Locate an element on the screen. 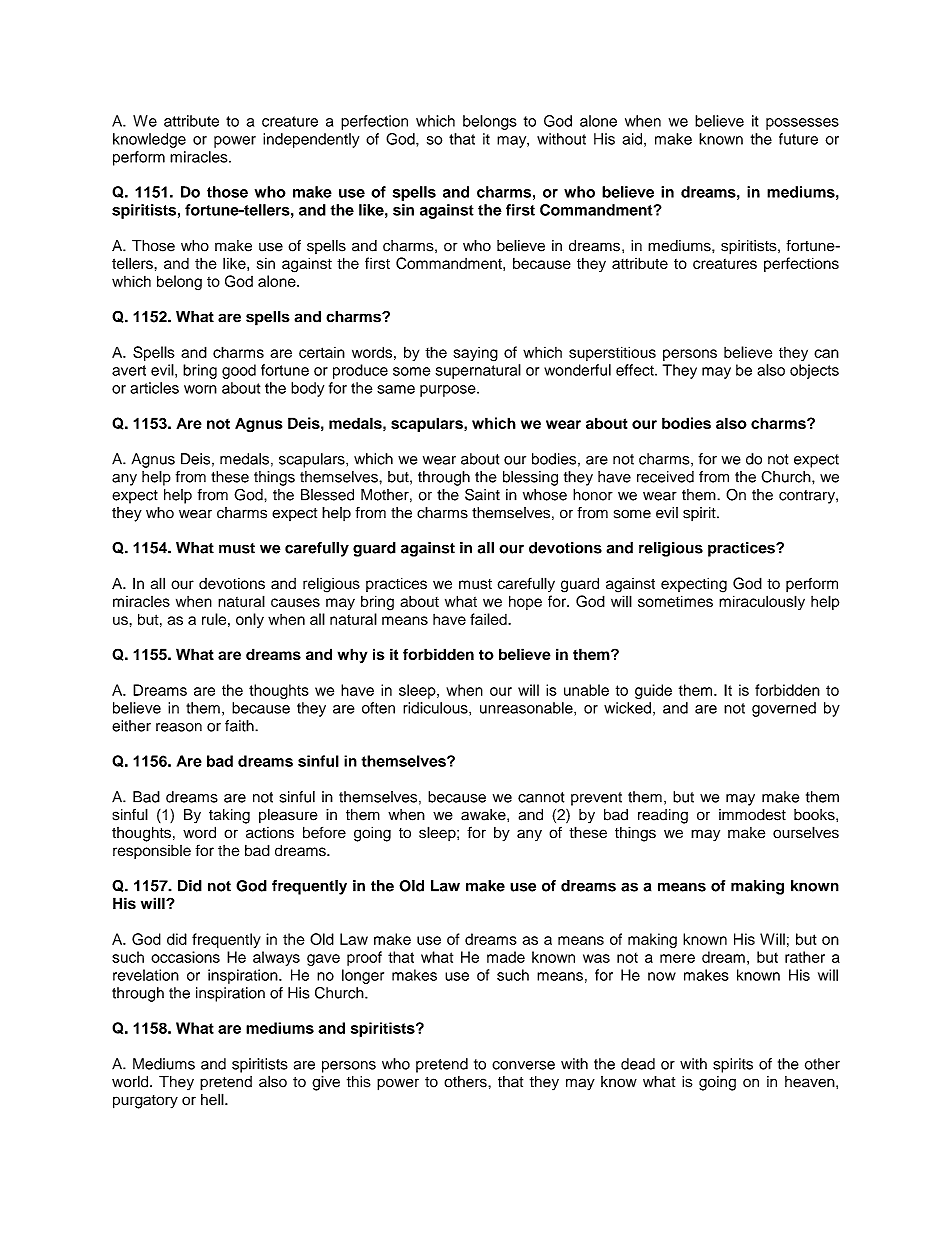 The height and width of the screenshot is (1233, 952). awake is located at coordinates (484, 815).
